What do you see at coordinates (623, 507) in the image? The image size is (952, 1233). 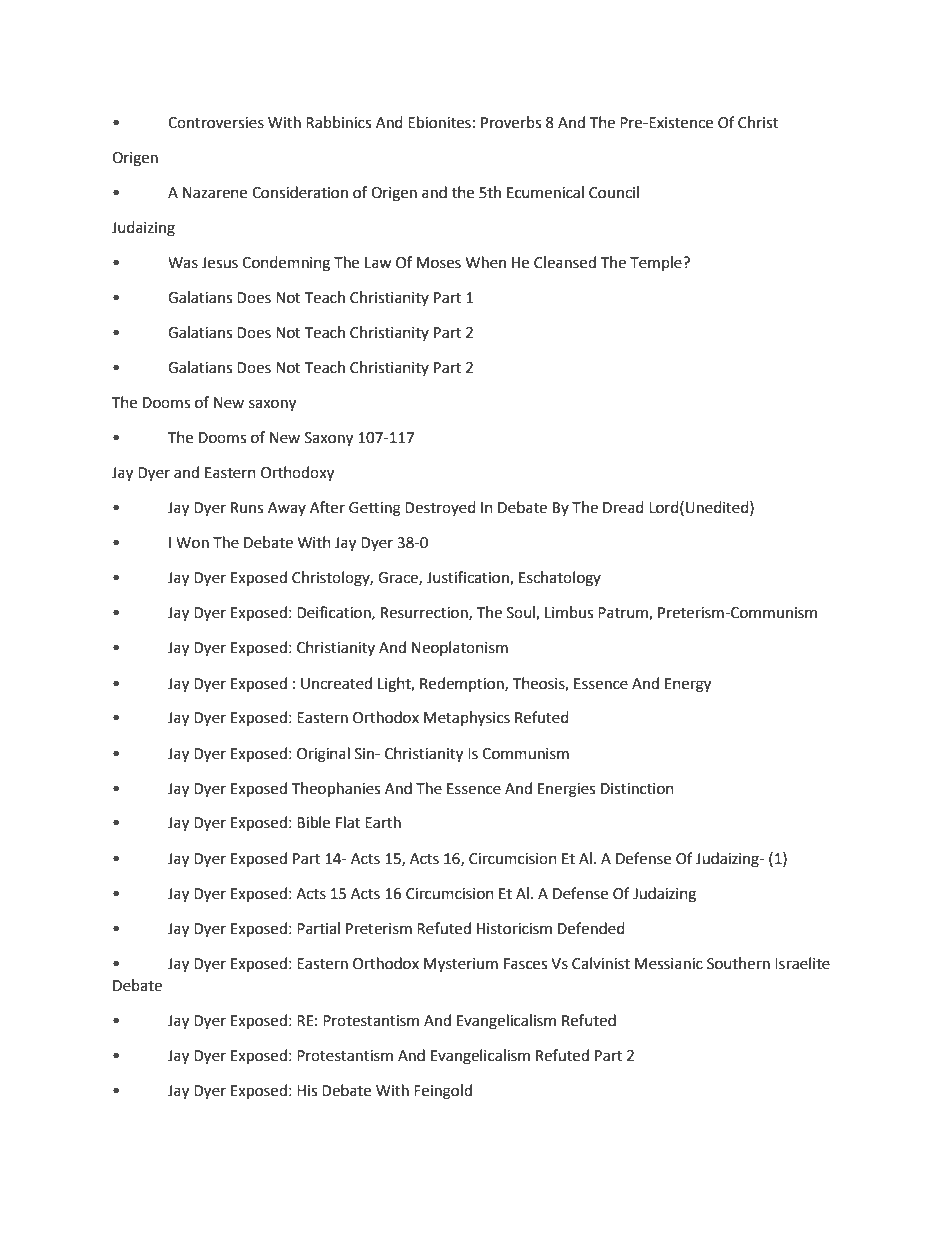 I see `Dread` at bounding box center [623, 507].
